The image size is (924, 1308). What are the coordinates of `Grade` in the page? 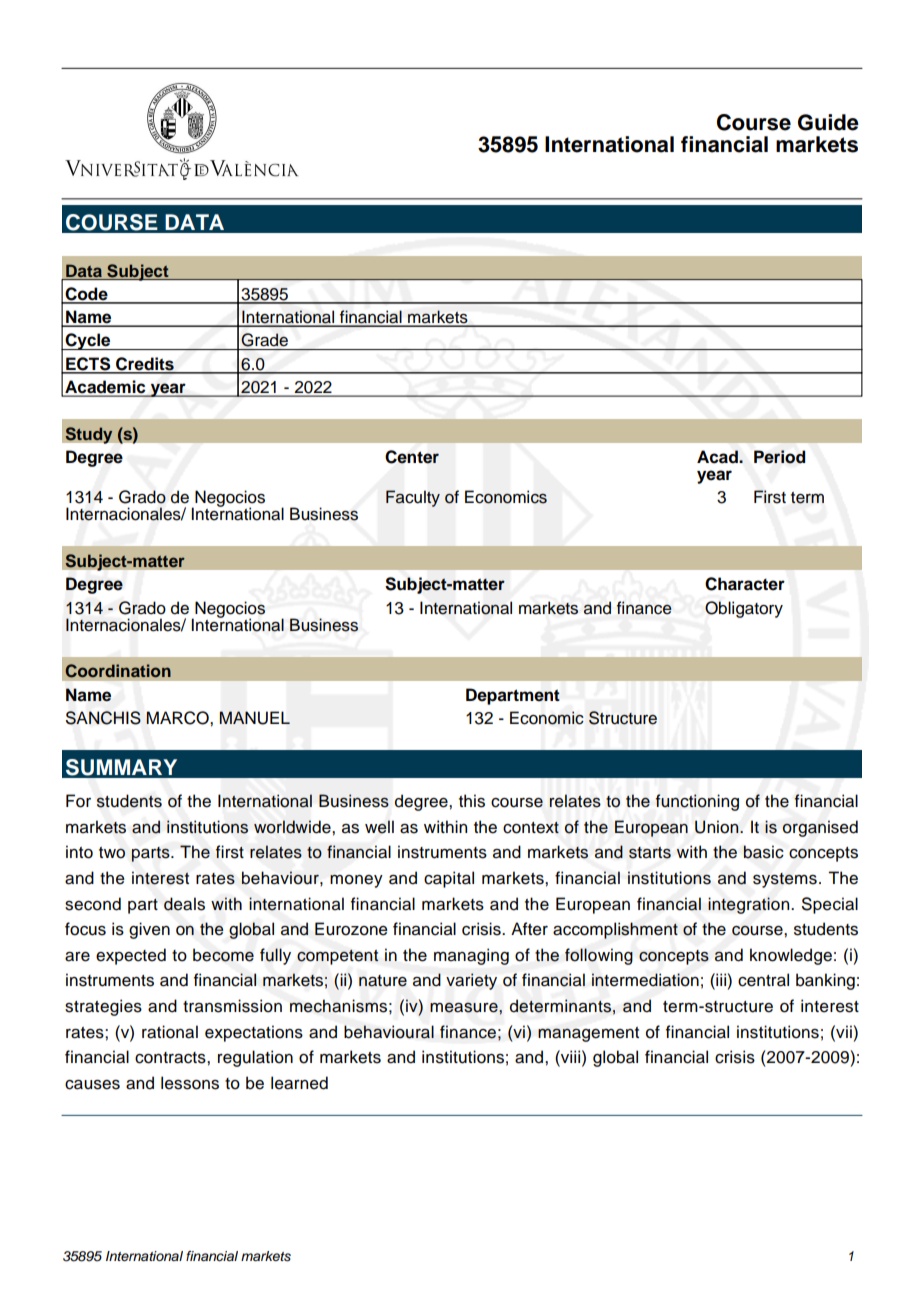 It's located at (264, 340).
